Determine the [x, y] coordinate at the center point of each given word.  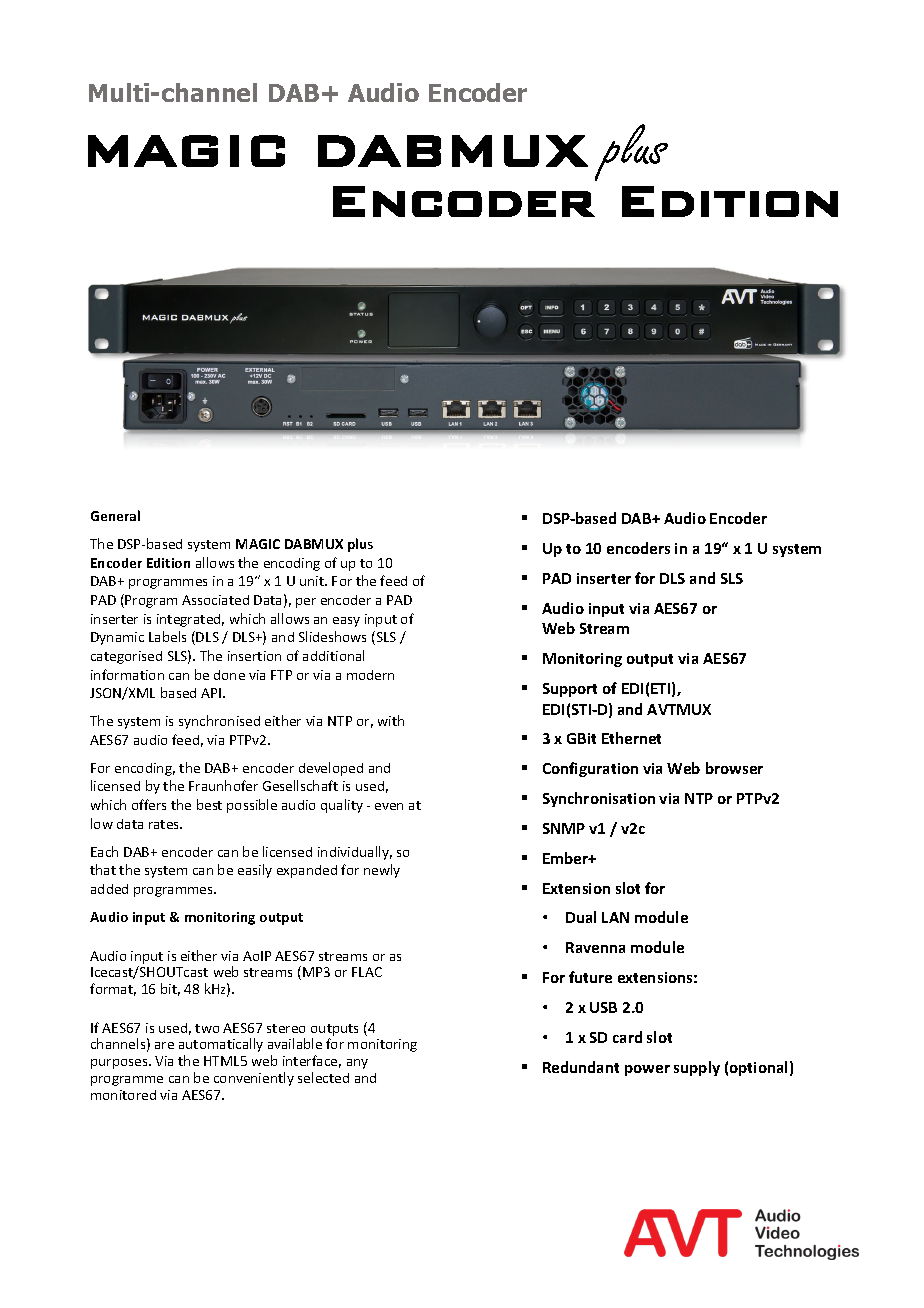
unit [313, 581]
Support [570, 690]
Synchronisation [599, 799]
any [357, 1064]
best [209, 804]
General [115, 515]
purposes [120, 1064]
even [389, 806]
